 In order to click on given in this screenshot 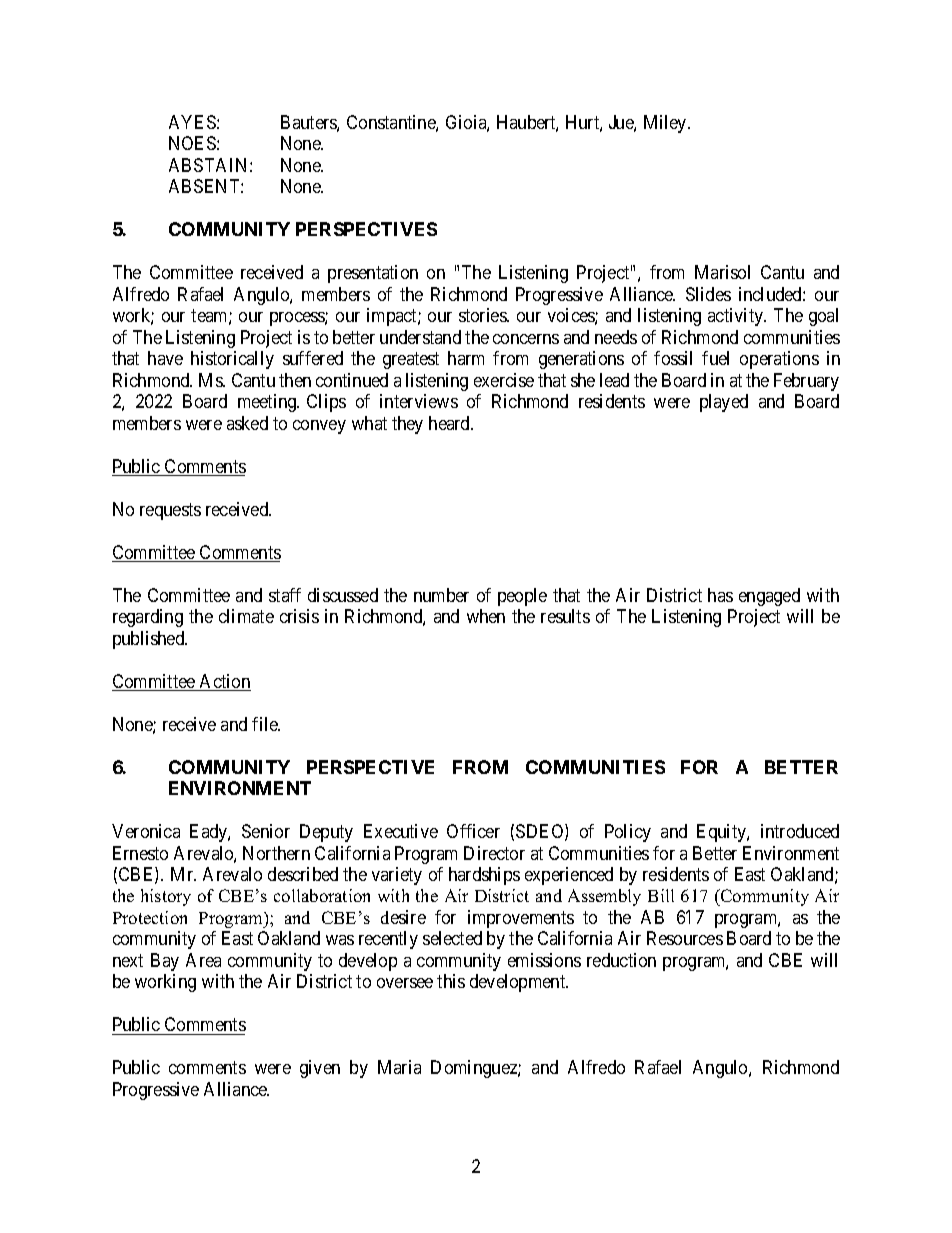, I will do `click(320, 1069)`.
